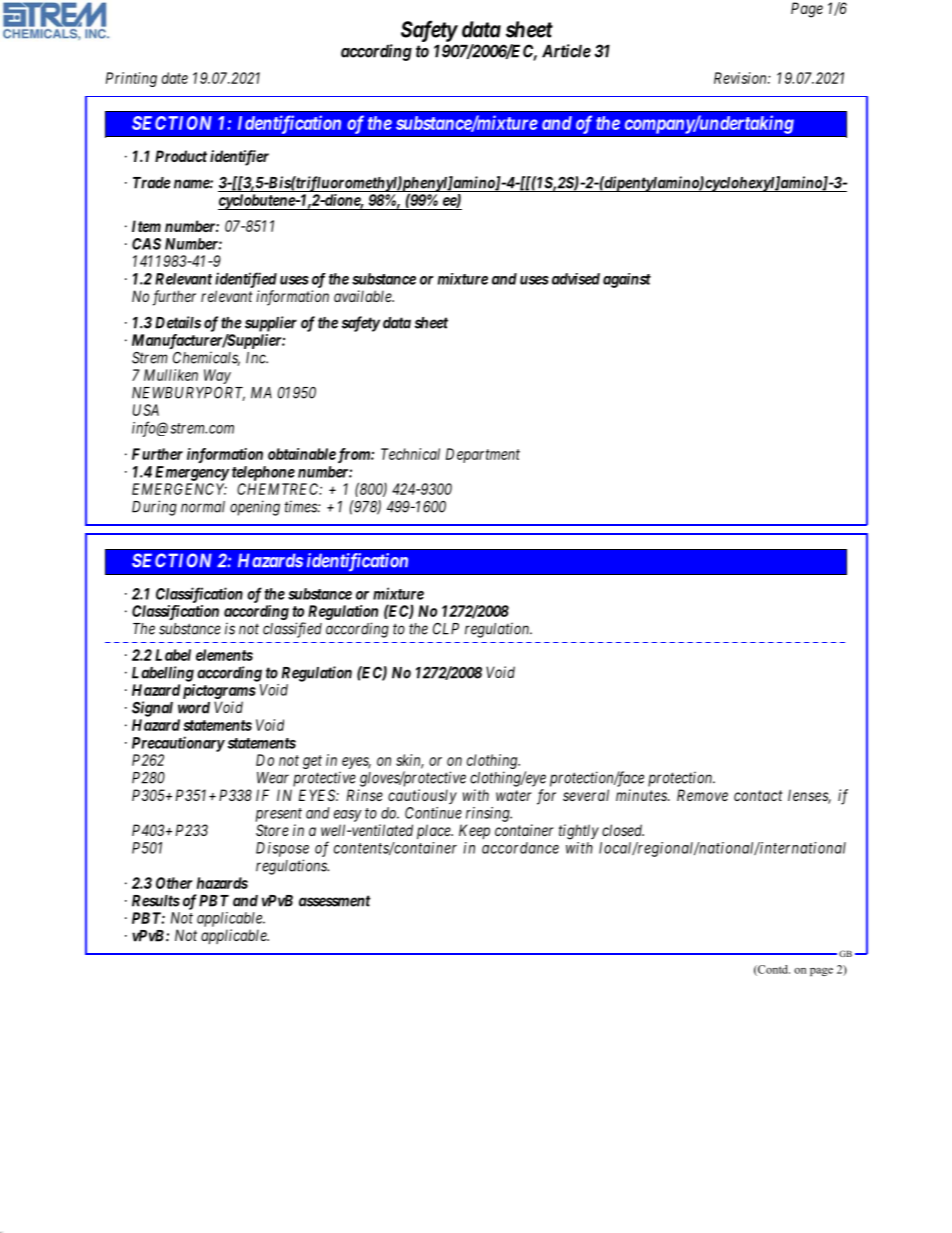 This screenshot has width=952, height=1233. What do you see at coordinates (627, 280) in the screenshot?
I see `against` at bounding box center [627, 280].
